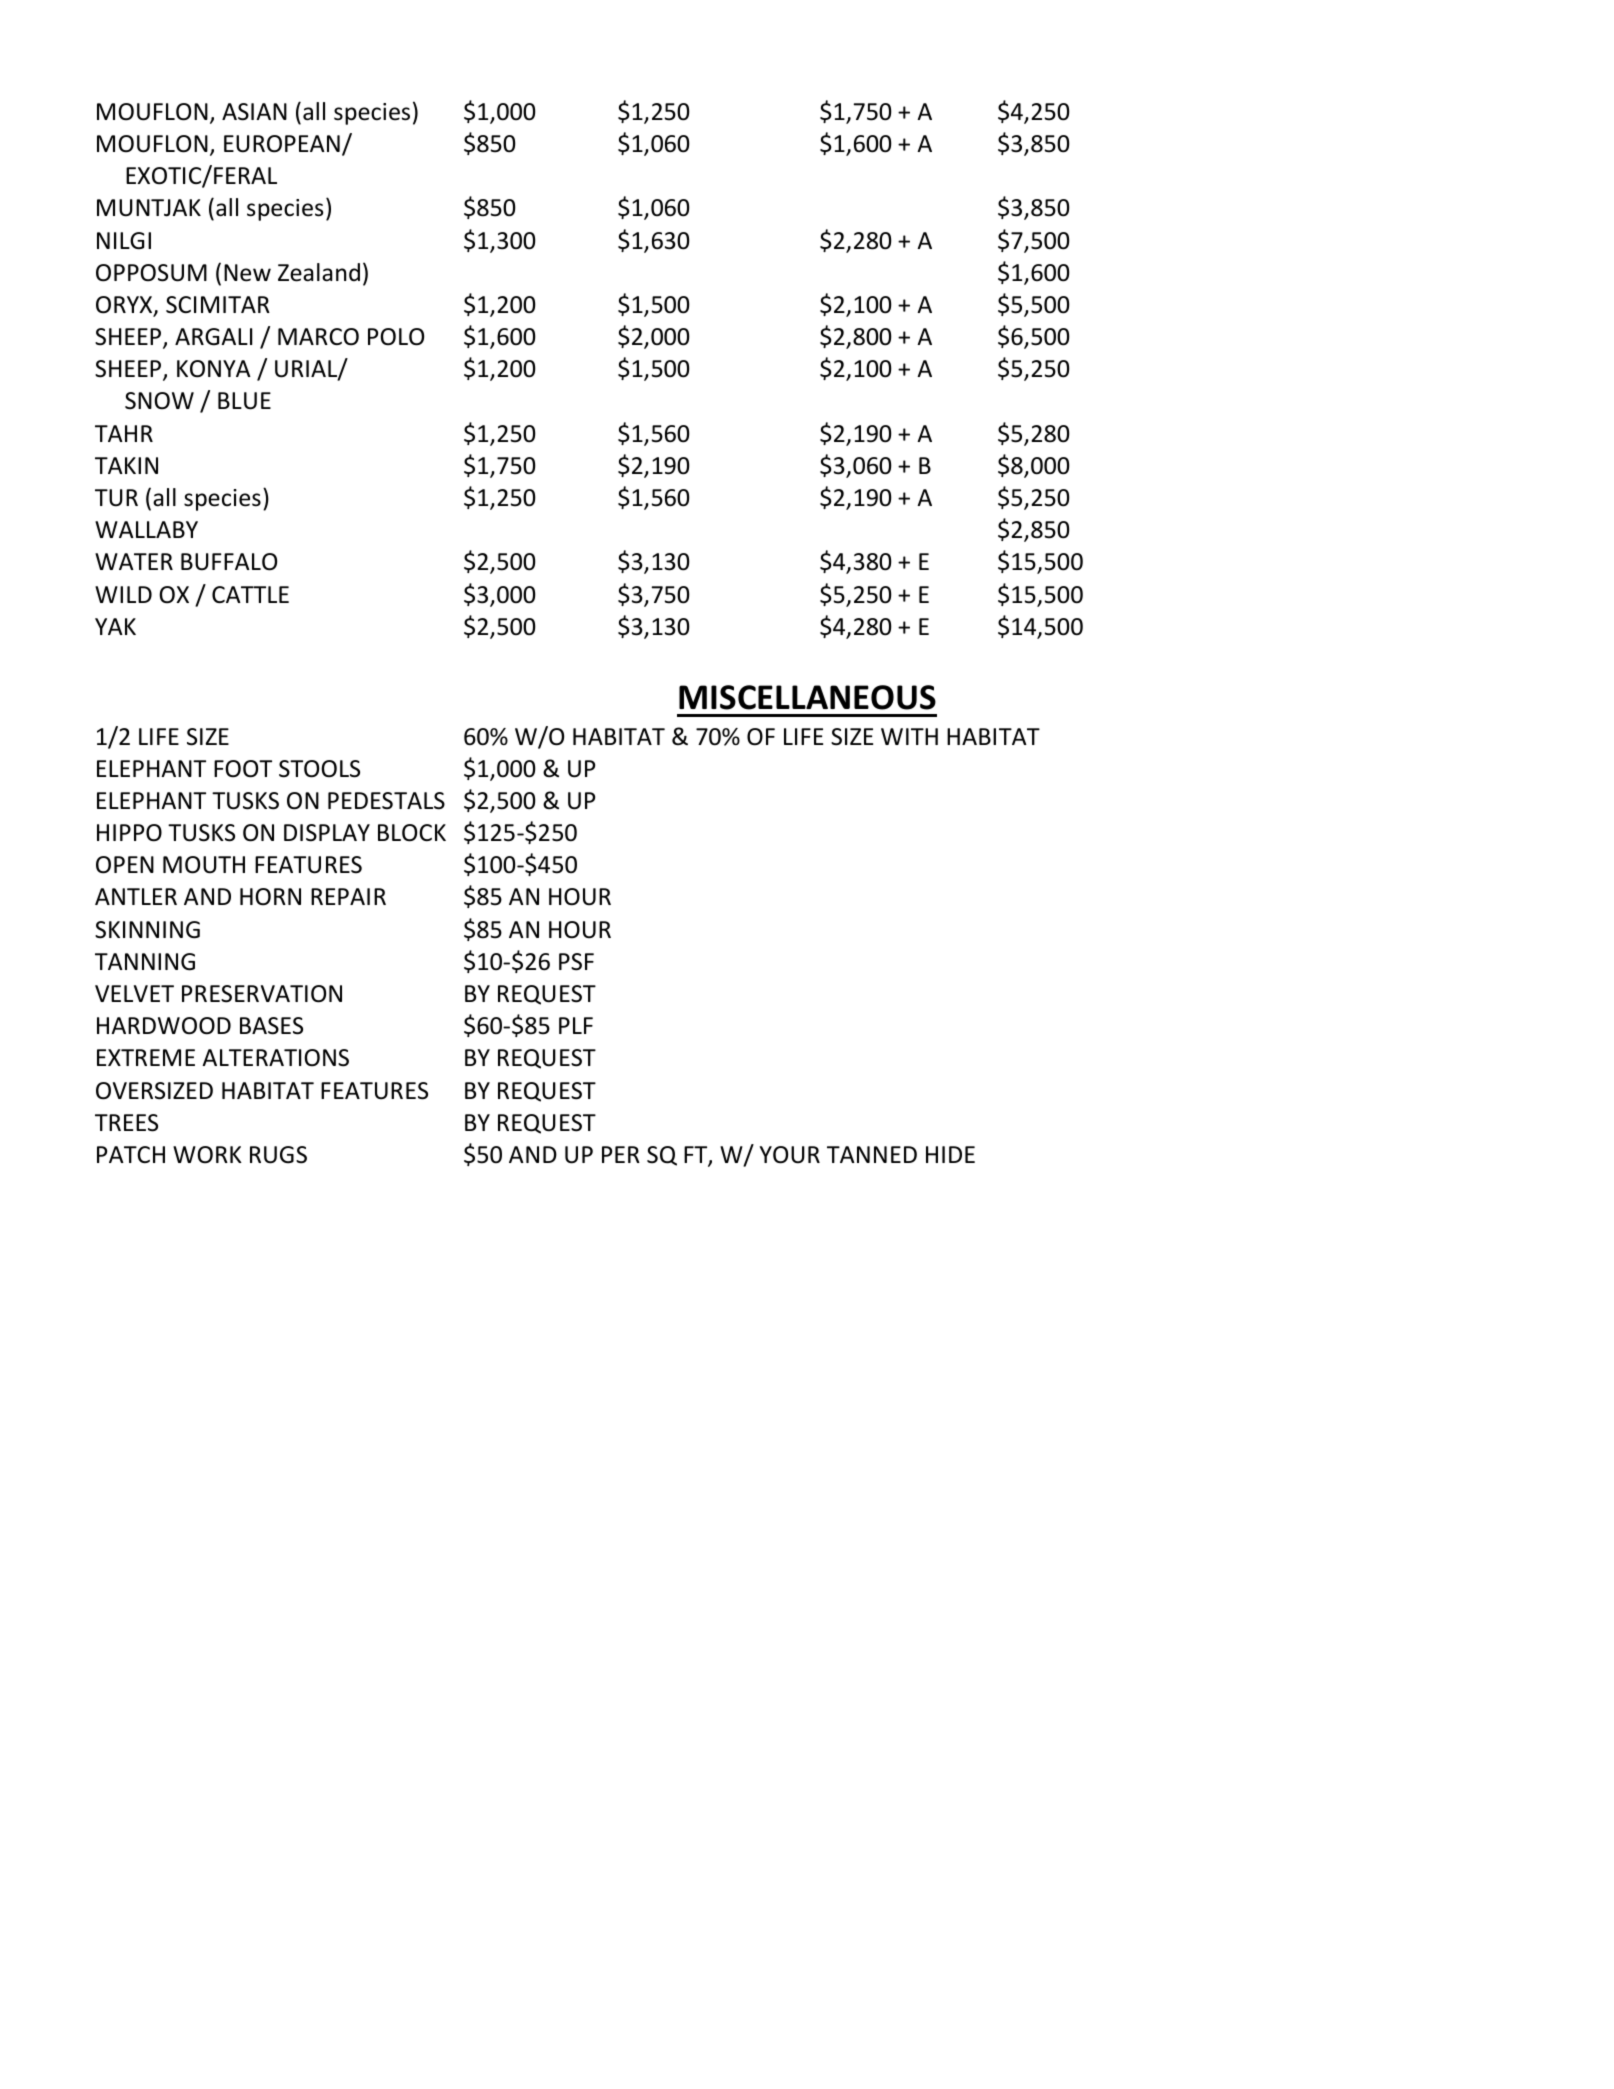 This screenshot has width=1614, height=2089. Describe the element at coordinates (244, 401) in the screenshot. I see `BLUE` at that location.
